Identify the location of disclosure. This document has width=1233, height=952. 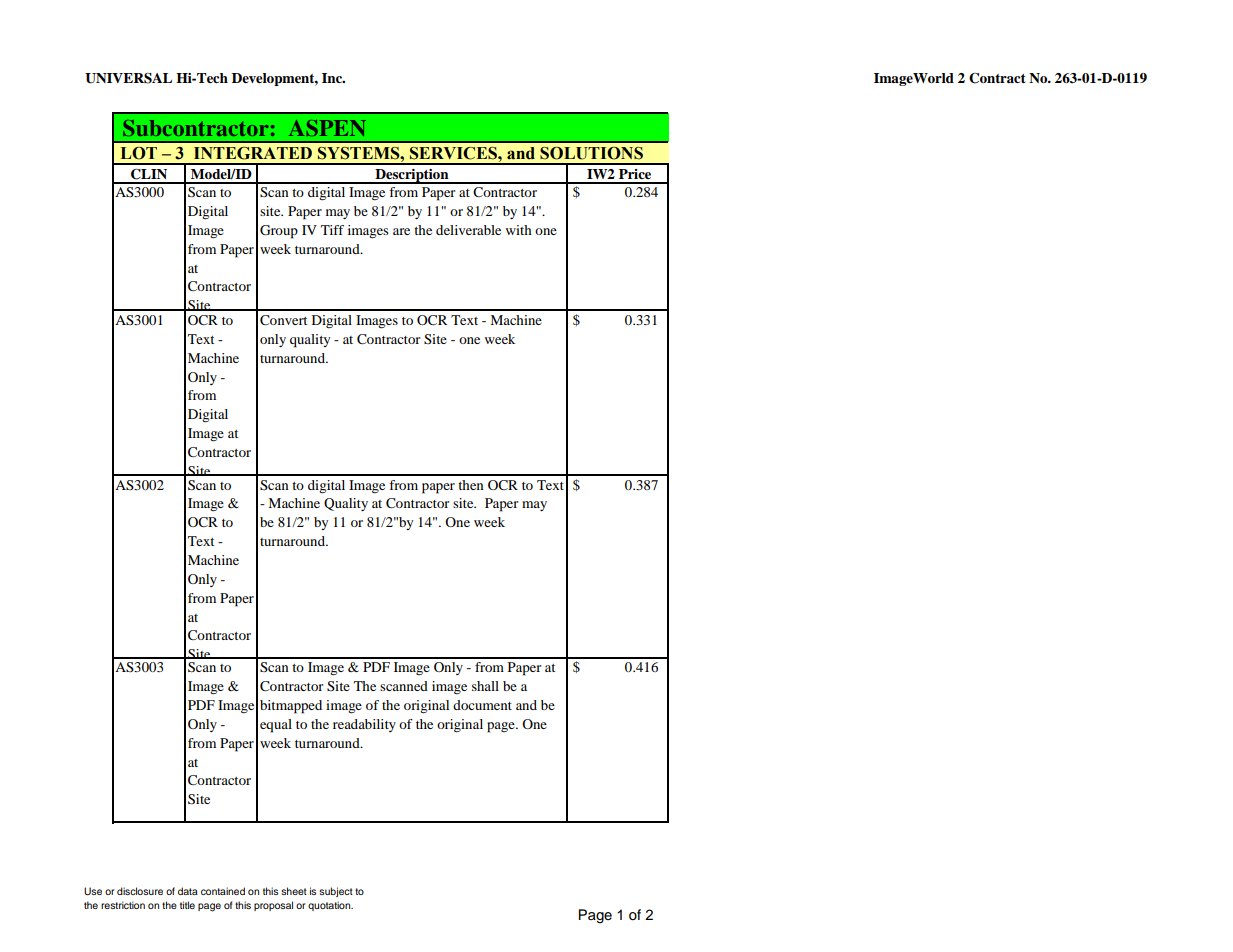
(140, 891).
